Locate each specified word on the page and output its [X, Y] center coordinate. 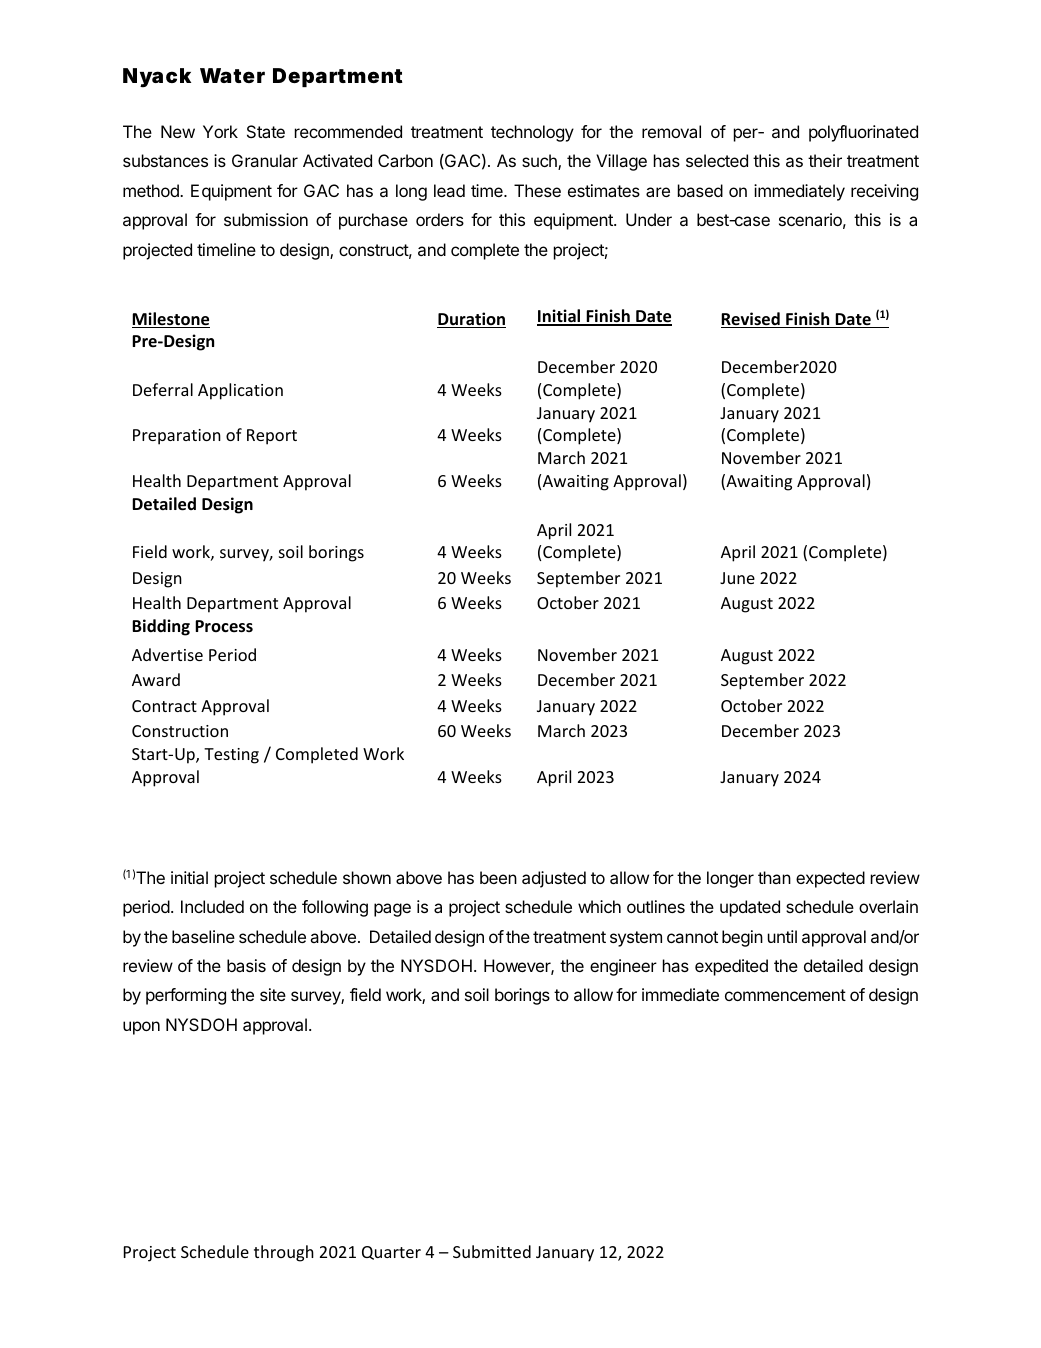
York [220, 131]
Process [224, 626]
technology [532, 133]
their [825, 160]
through [284, 1253]
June [737, 578]
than [774, 877]
